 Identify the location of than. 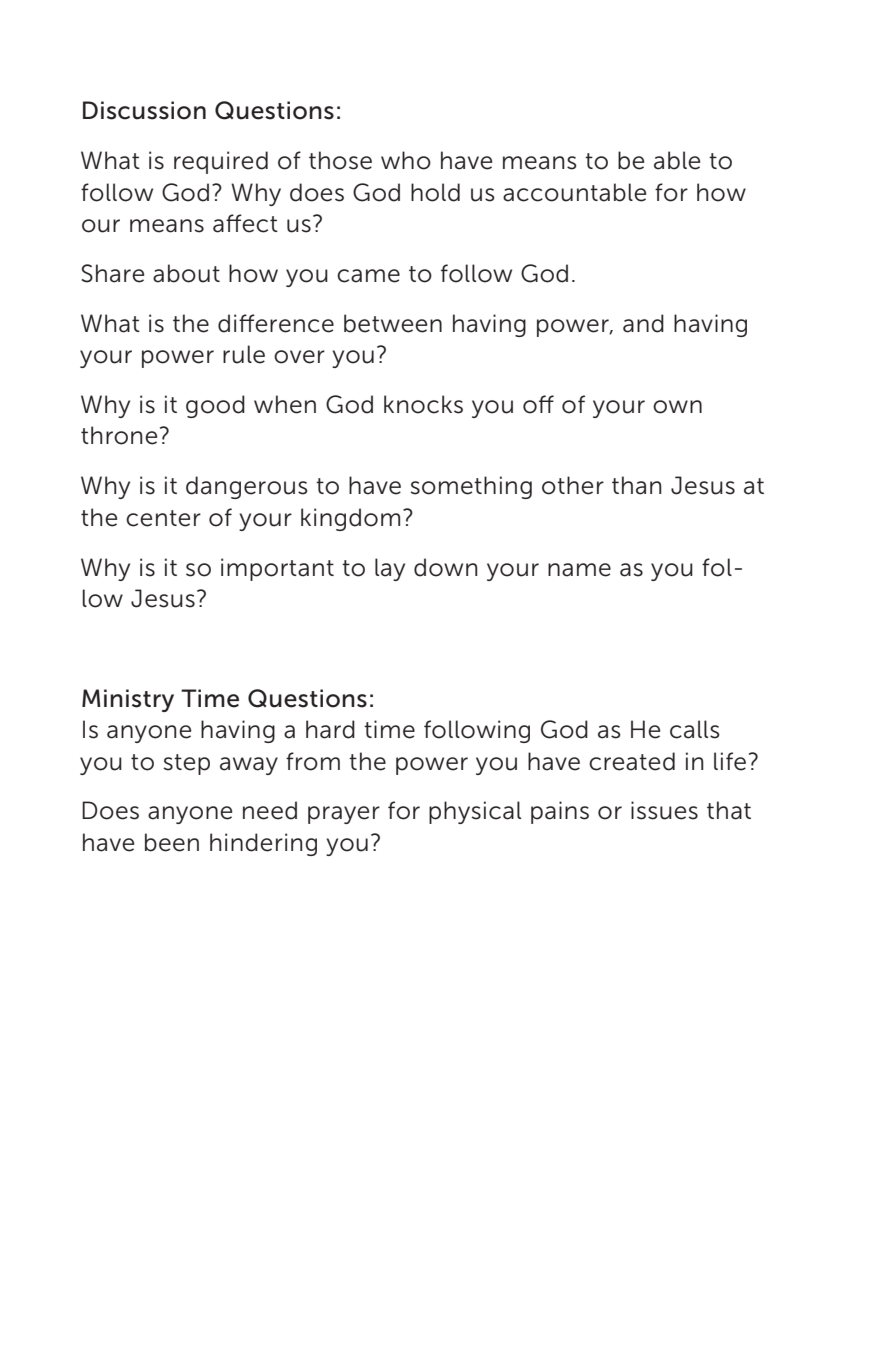
(637, 485).
